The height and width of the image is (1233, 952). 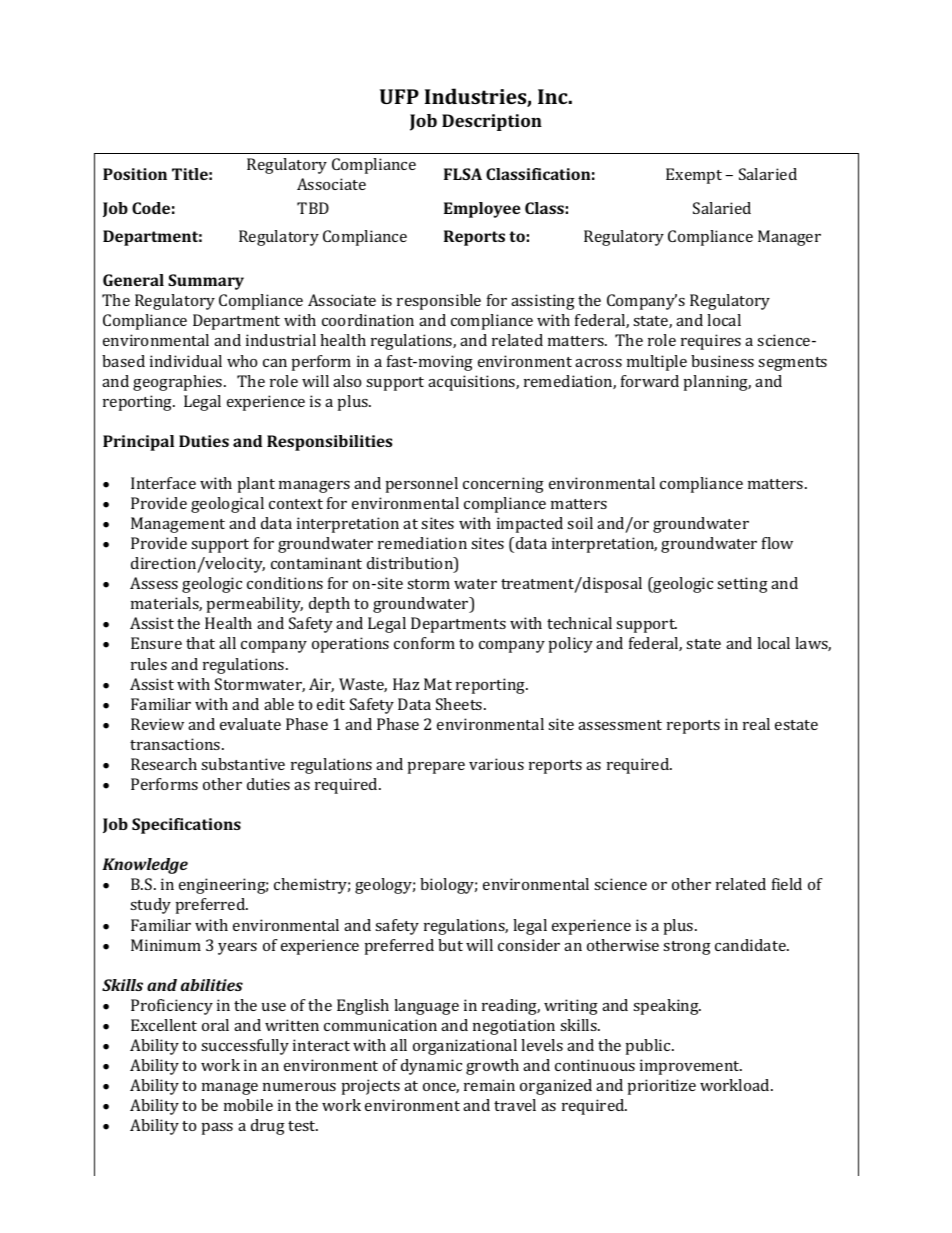 I want to click on prepare, so click(x=436, y=768).
